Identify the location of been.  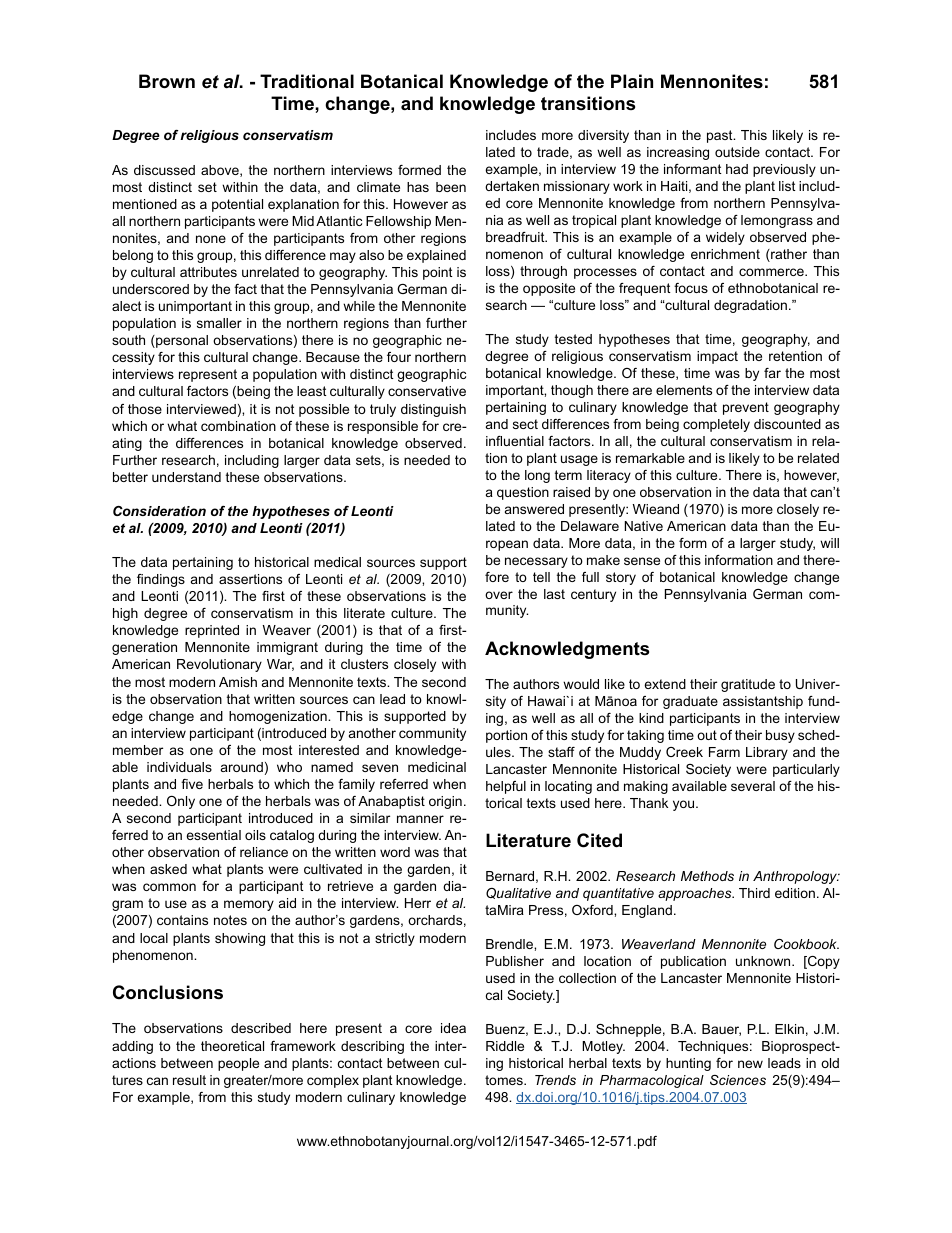
(451, 187).
